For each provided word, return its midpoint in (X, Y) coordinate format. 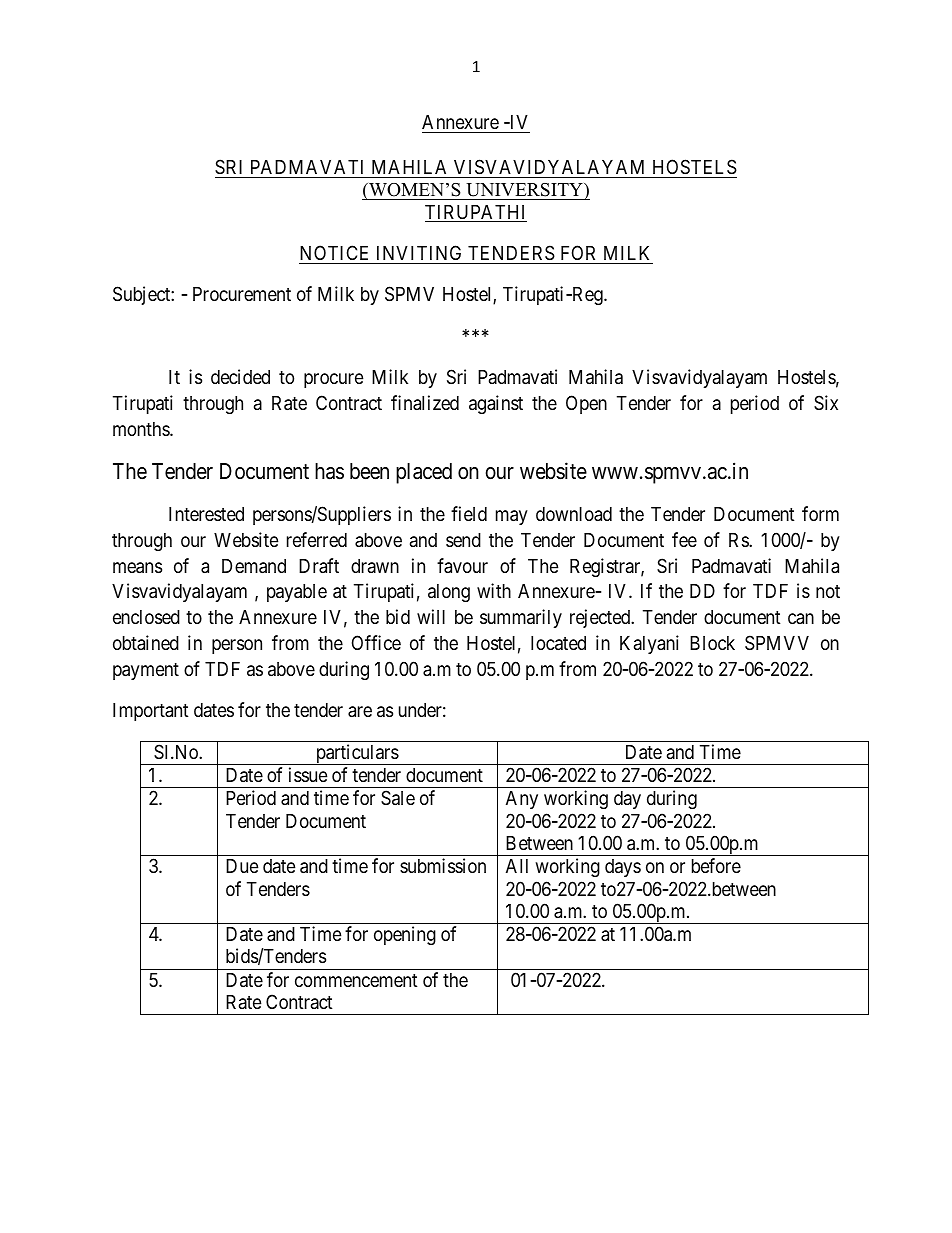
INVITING (419, 252)
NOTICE (334, 252)
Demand (254, 566)
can (801, 618)
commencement (356, 980)
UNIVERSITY (524, 191)
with (494, 590)
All (517, 866)
